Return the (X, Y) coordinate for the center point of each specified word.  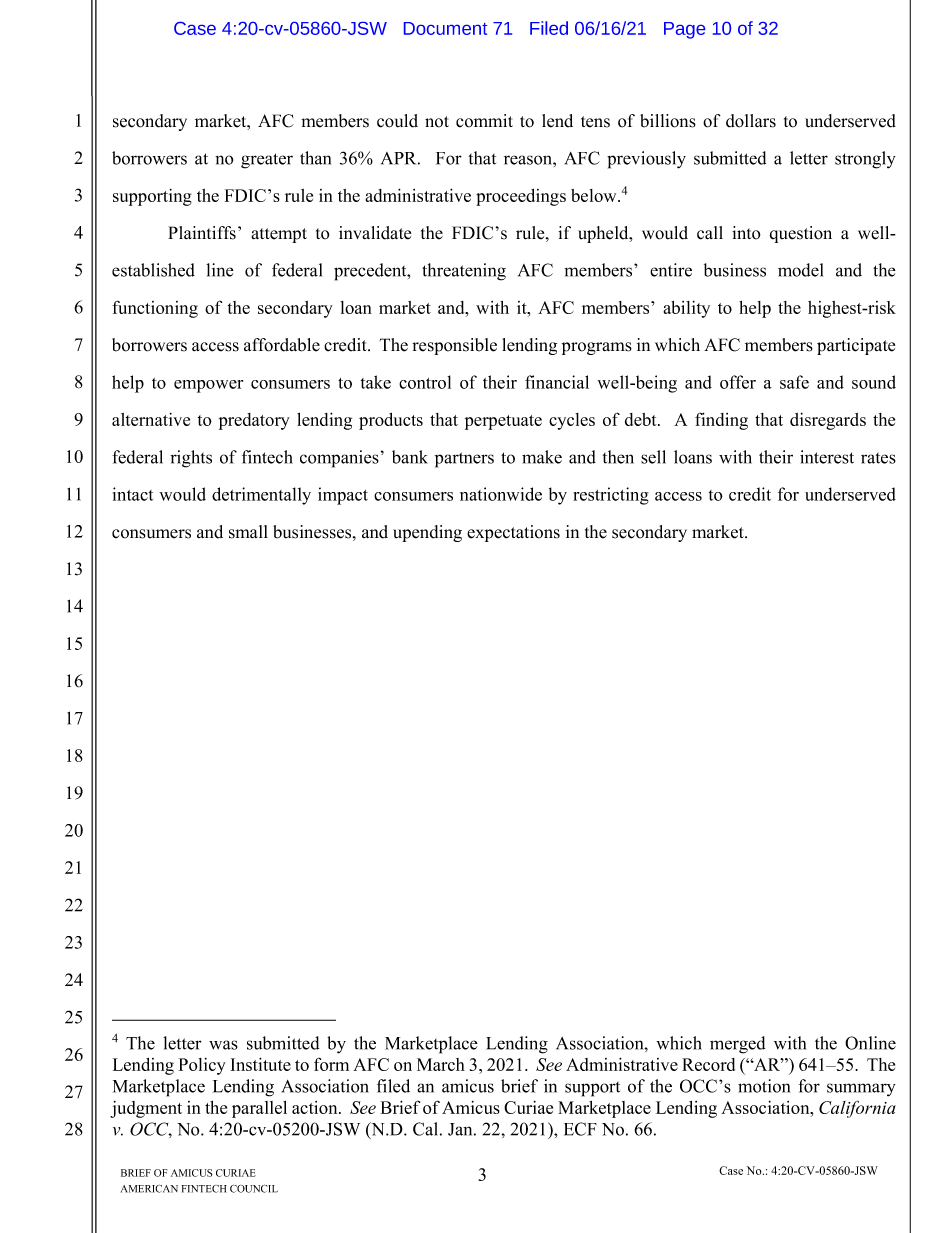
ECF (580, 1129)
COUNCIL (254, 1188)
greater (267, 161)
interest (827, 457)
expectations (513, 533)
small (248, 532)
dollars (751, 121)
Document (445, 28)
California (857, 1109)
